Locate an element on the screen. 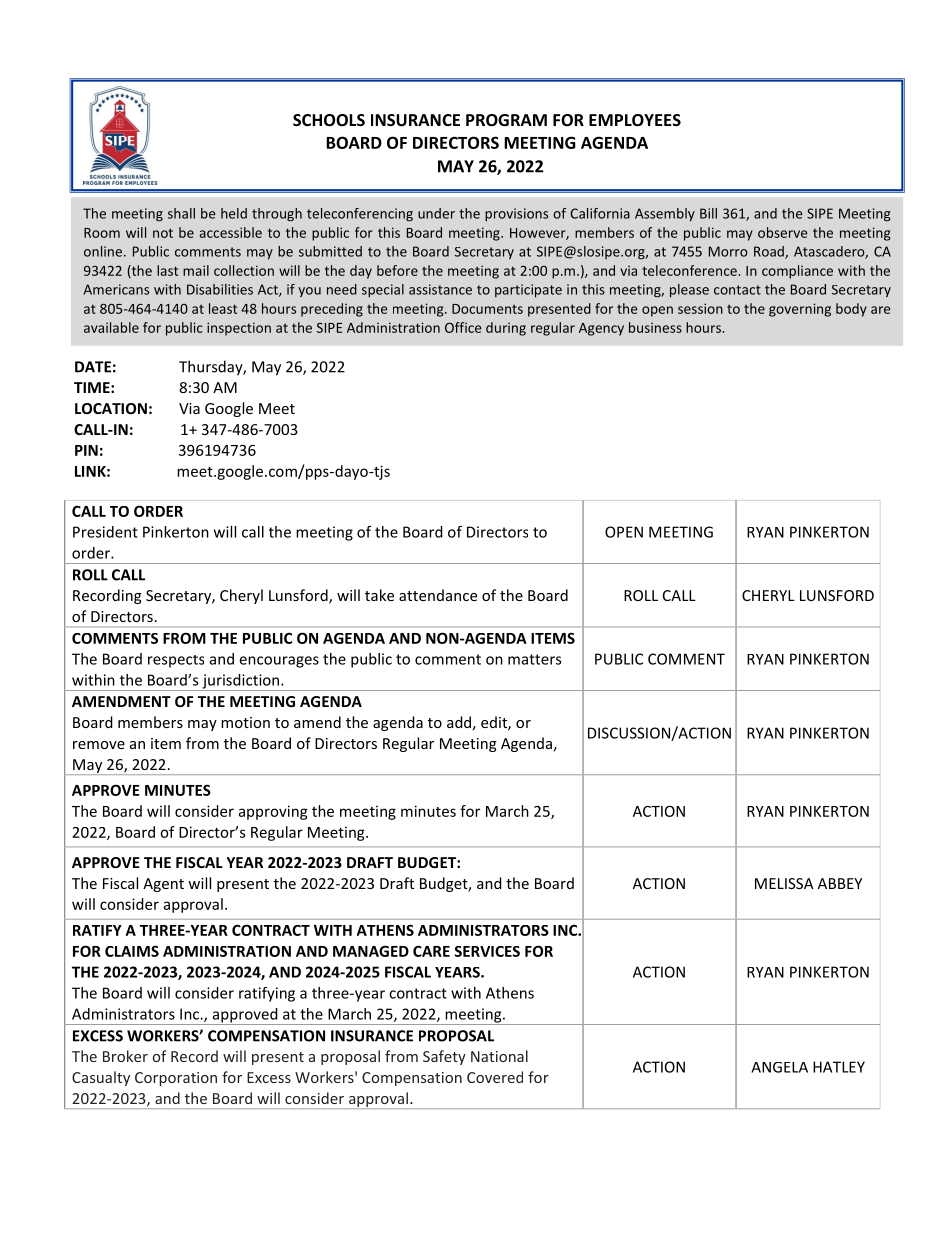 The height and width of the screenshot is (1233, 952). National is located at coordinates (499, 1056).
